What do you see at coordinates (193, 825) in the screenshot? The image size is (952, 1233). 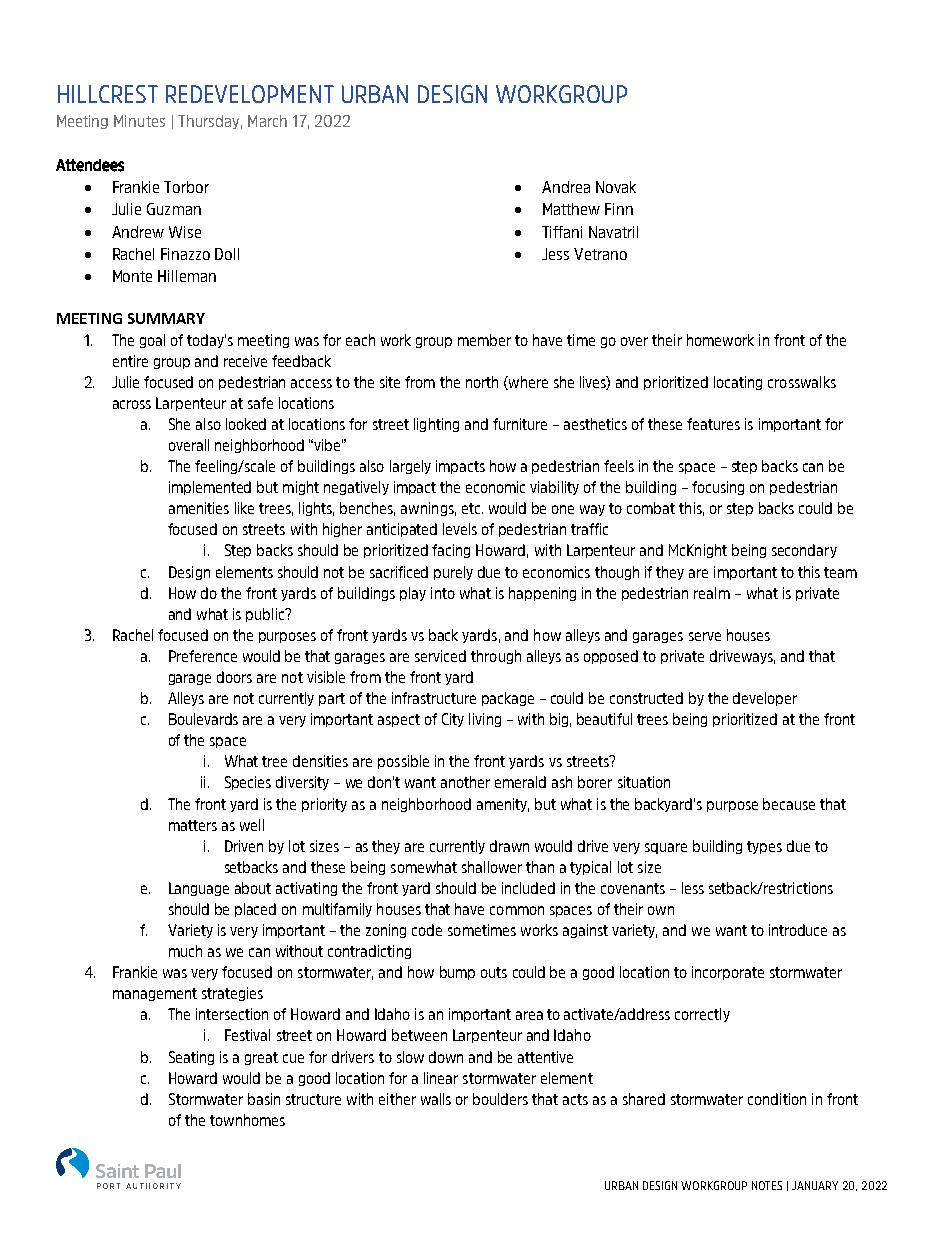 I see `matters` at bounding box center [193, 825].
